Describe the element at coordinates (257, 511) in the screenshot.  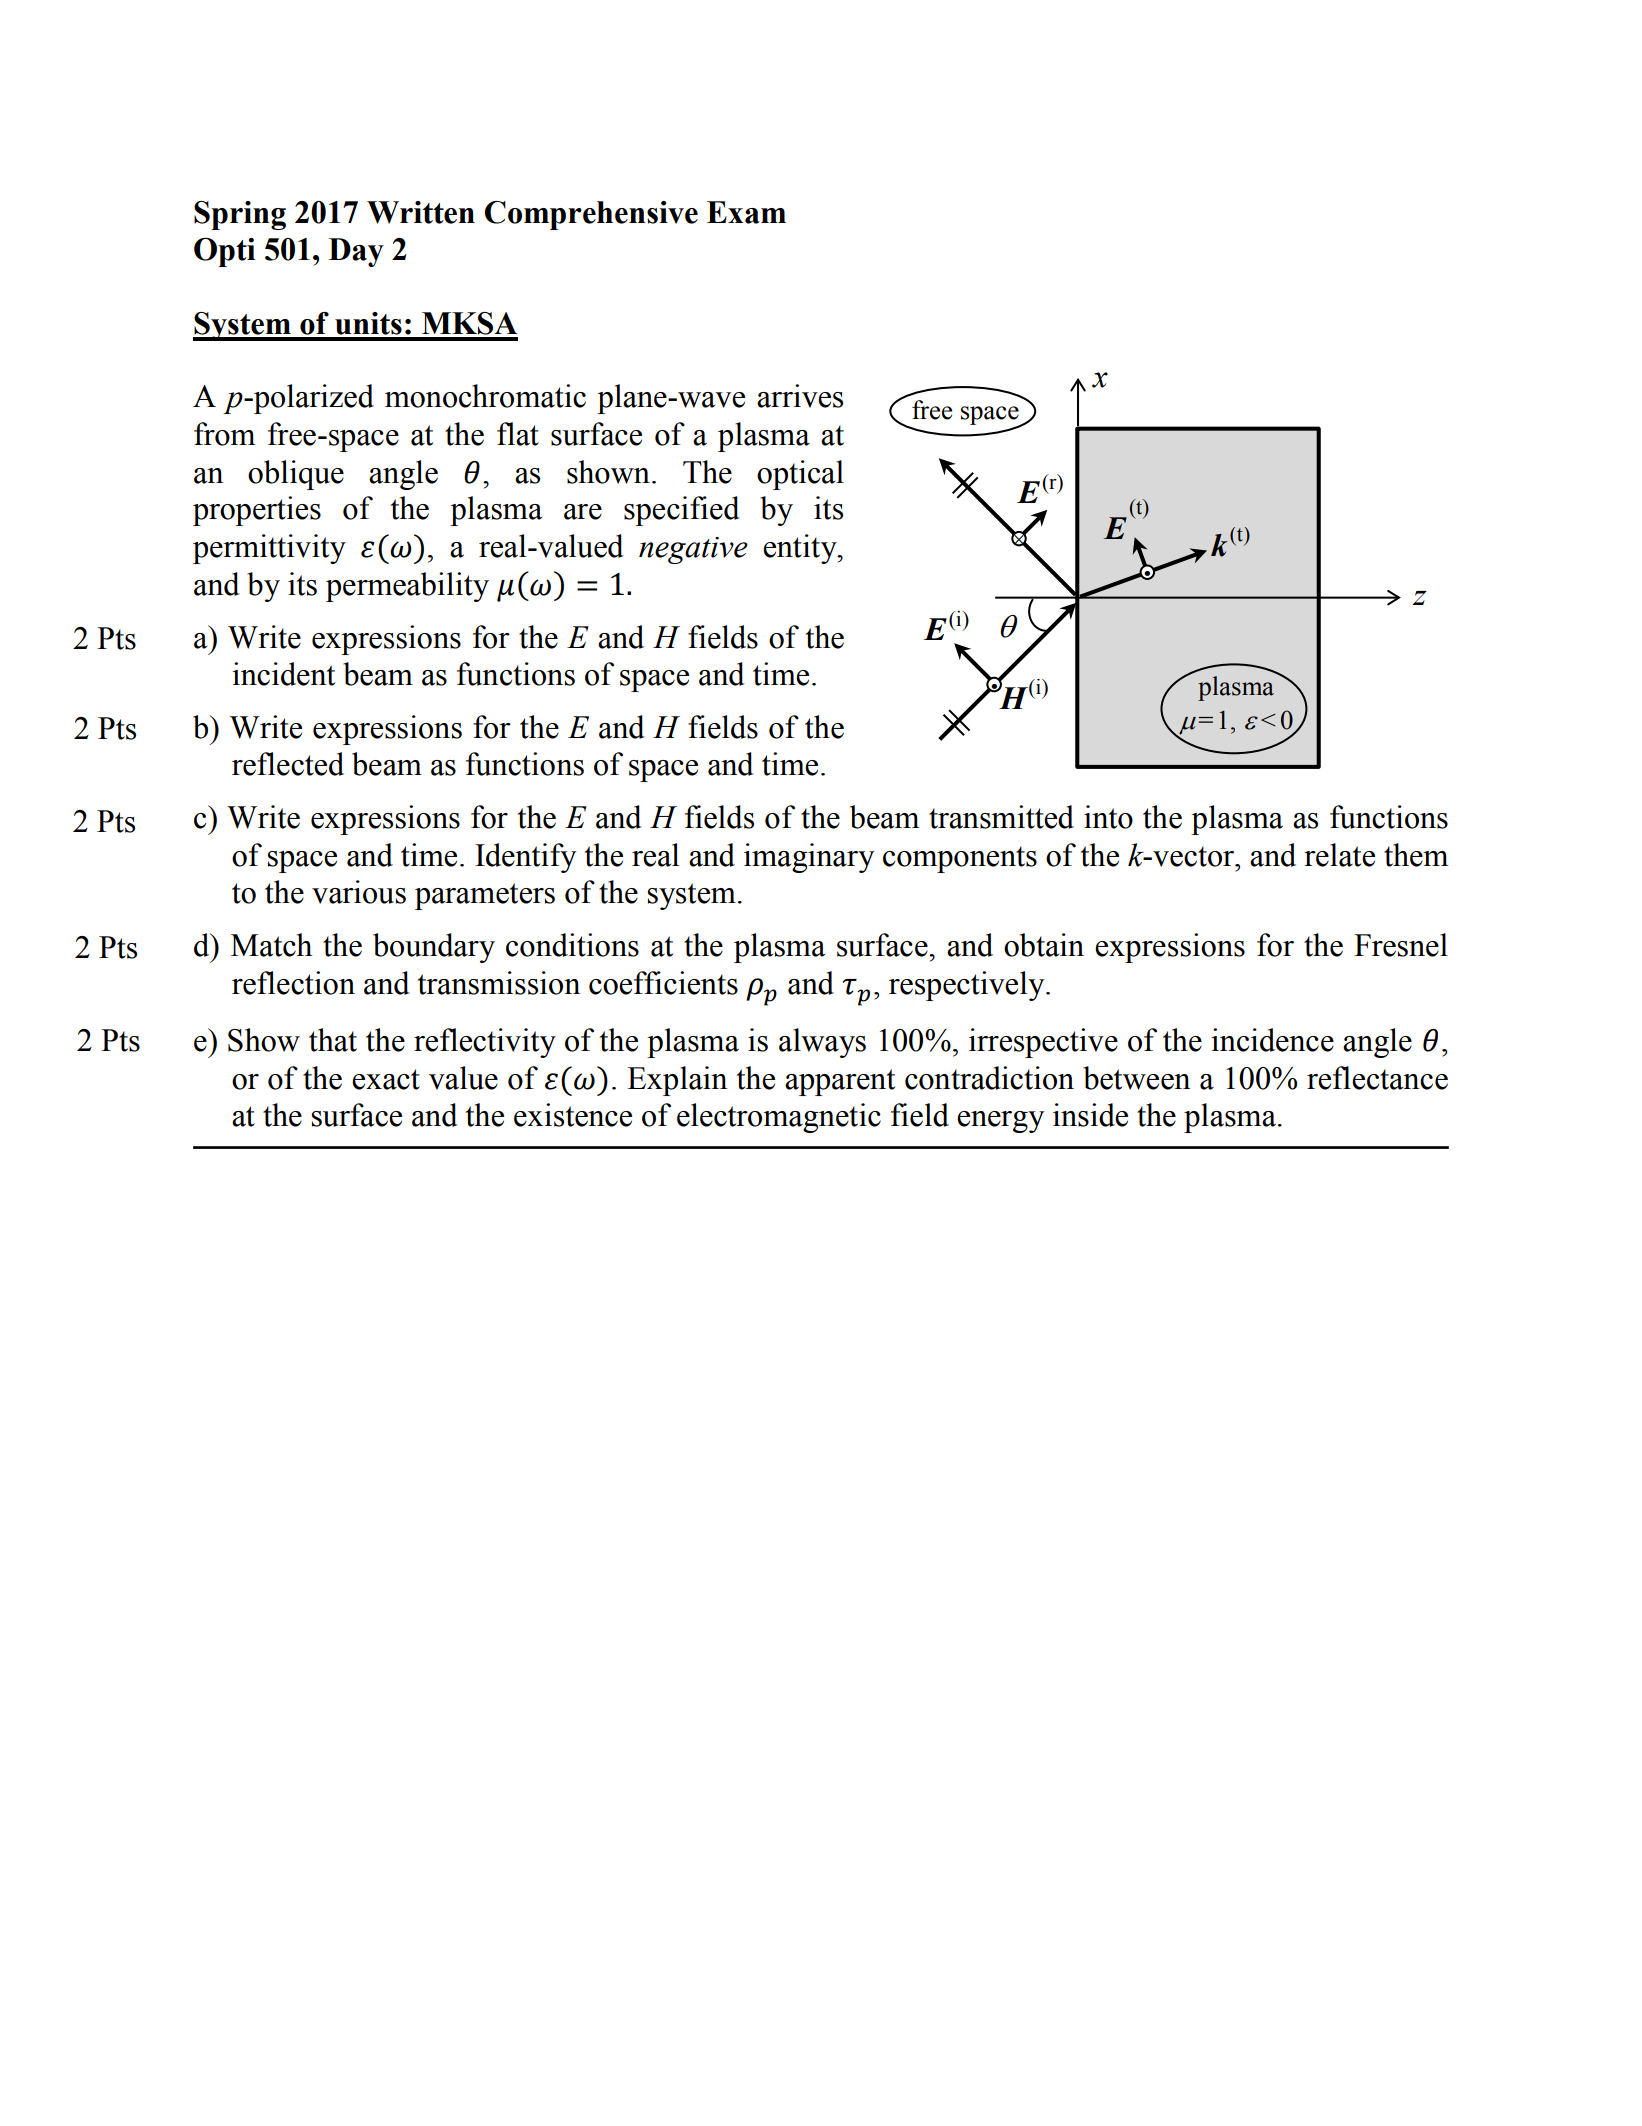
I see `properties` at that location.
